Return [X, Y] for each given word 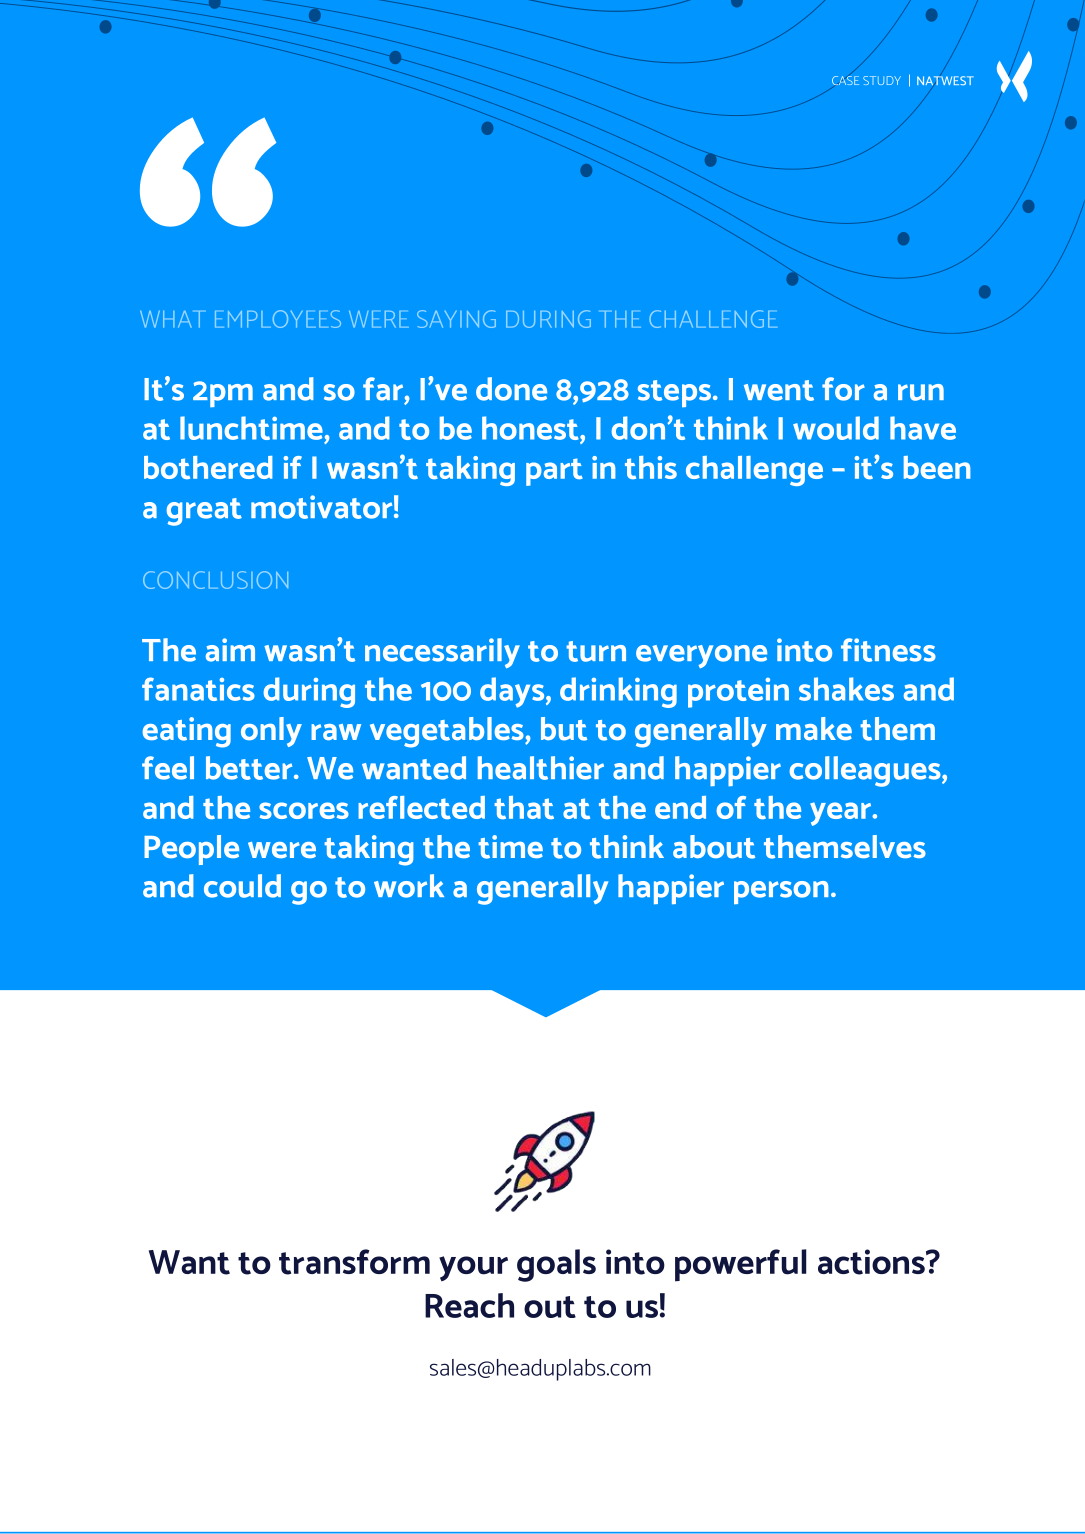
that [524, 807]
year [842, 814]
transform [354, 1262]
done [511, 389]
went [779, 390]
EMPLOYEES [278, 319]
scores [304, 810]
